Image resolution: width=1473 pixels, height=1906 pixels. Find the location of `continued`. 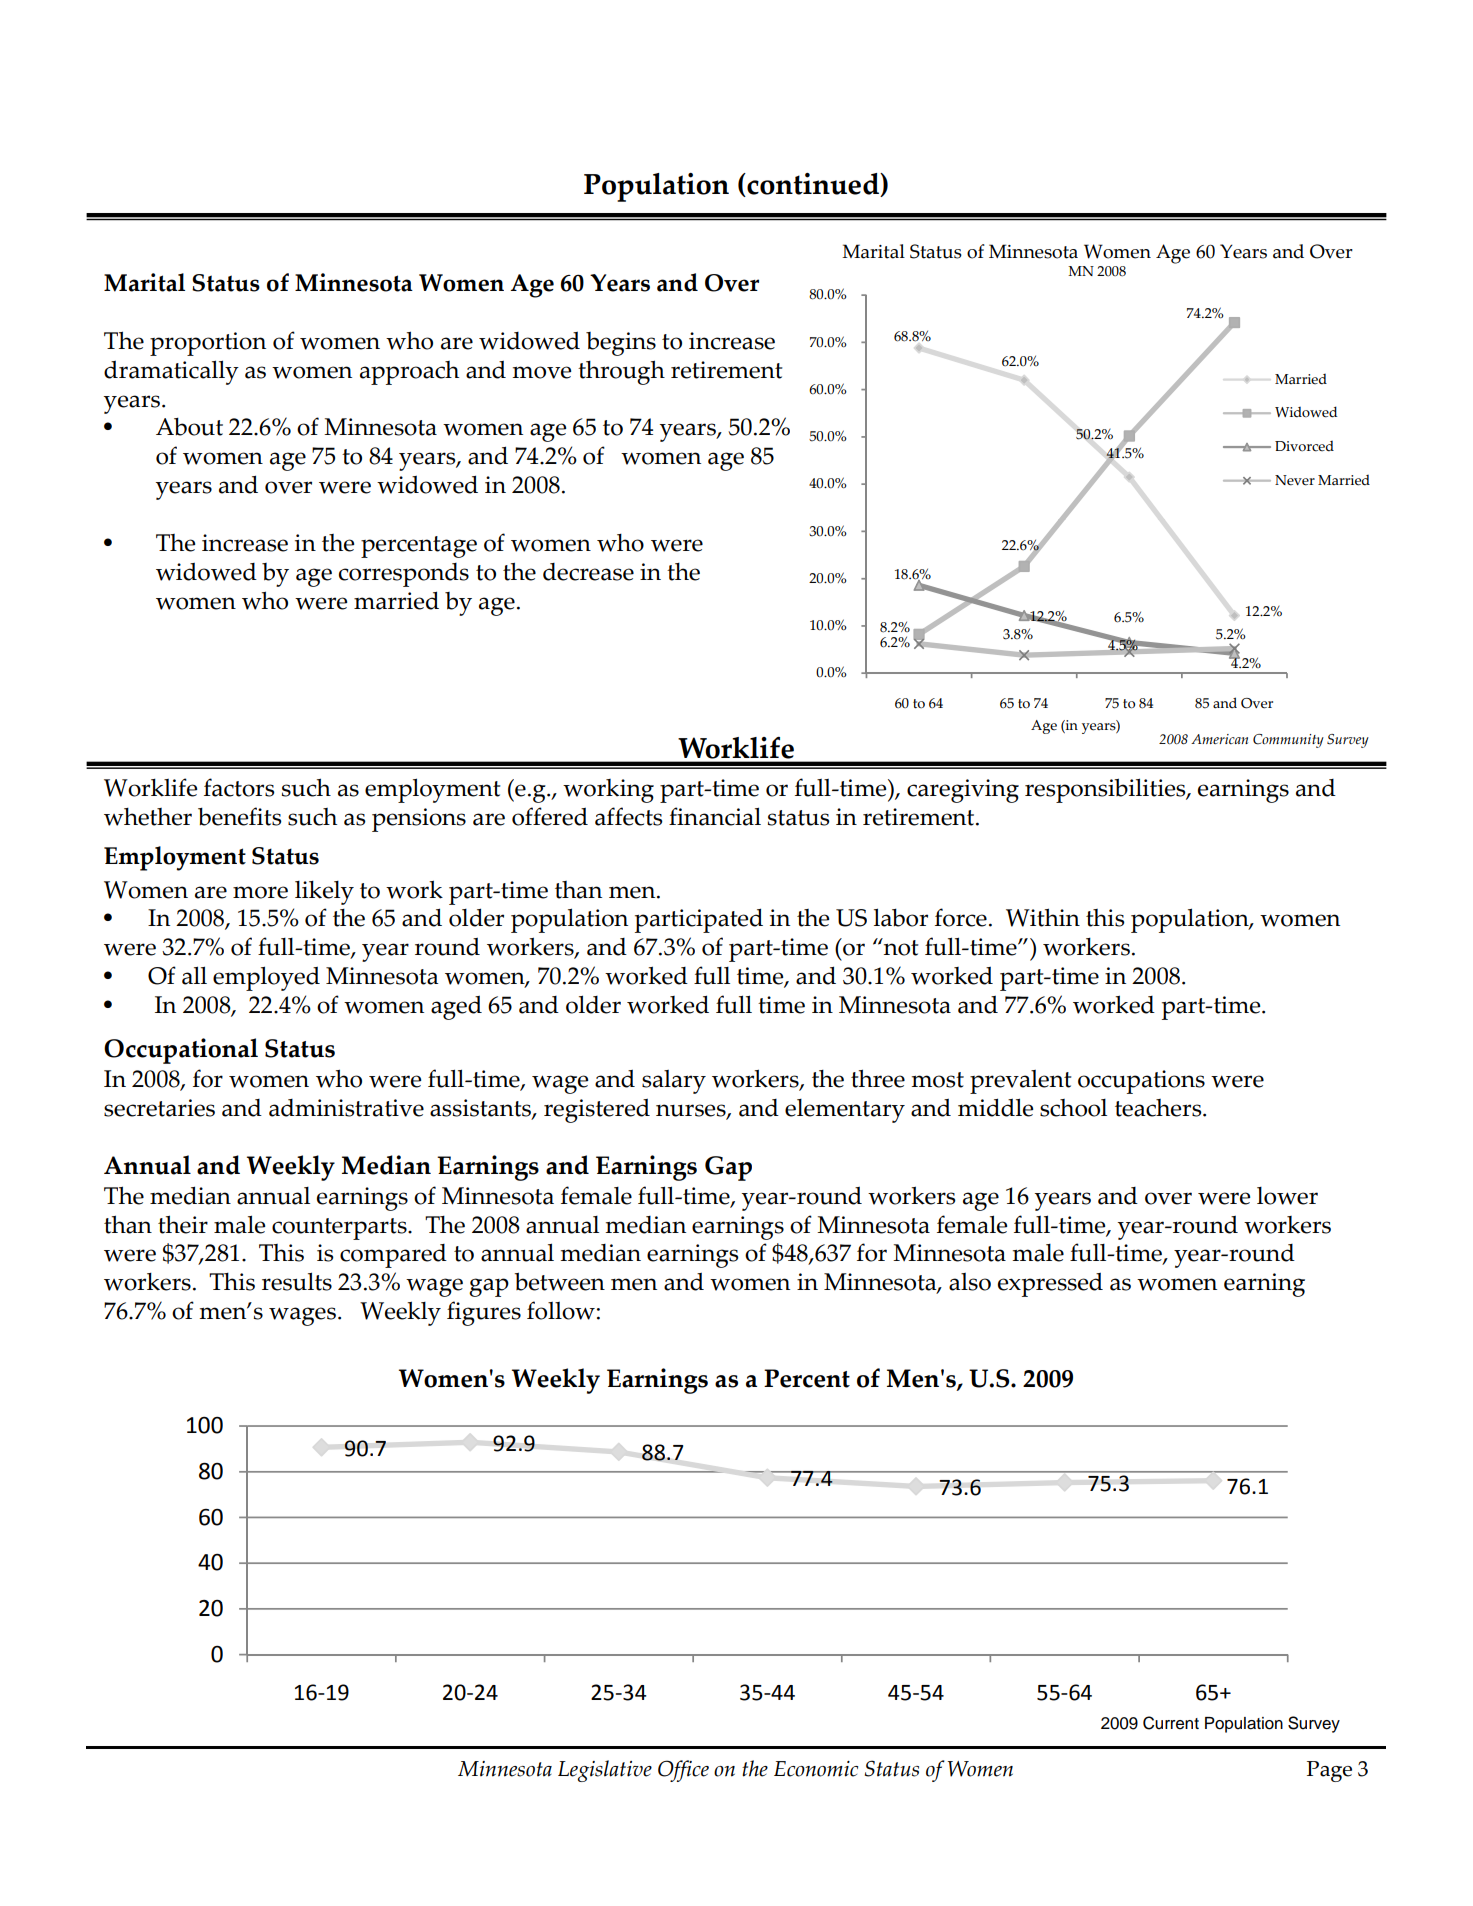

continued is located at coordinates (813, 185).
